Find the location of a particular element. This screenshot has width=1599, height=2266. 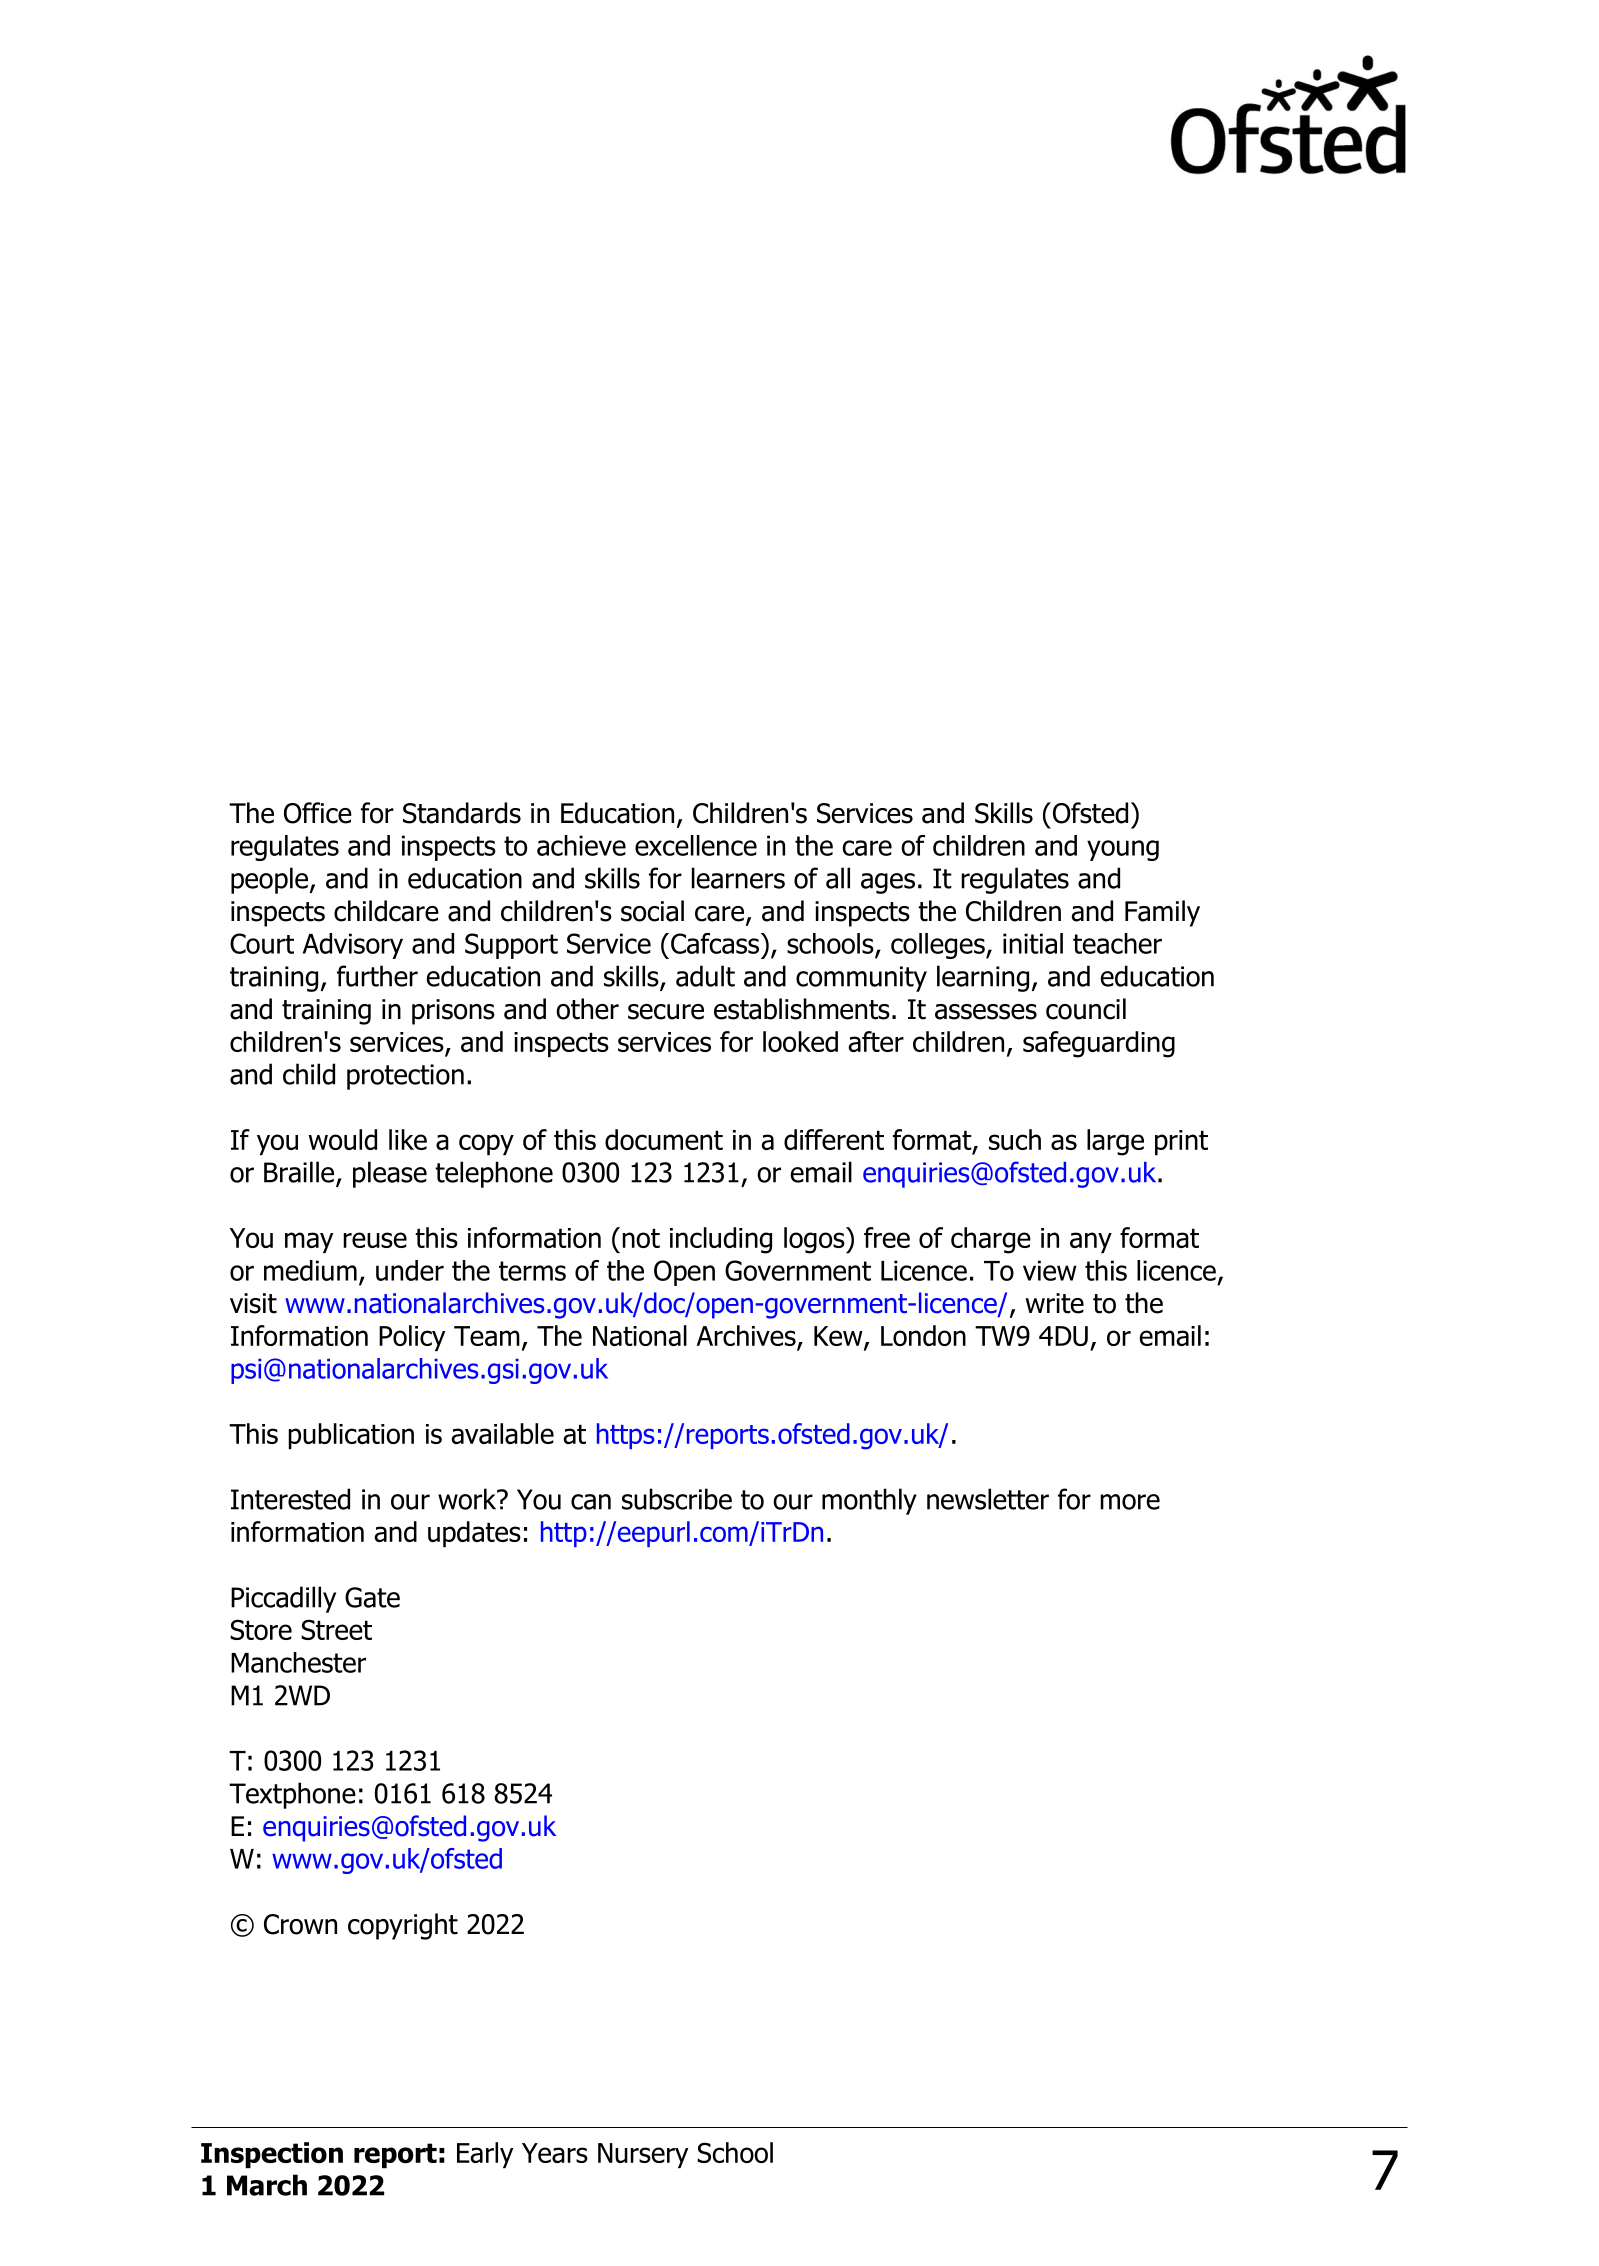

Years is located at coordinates (555, 2153).
